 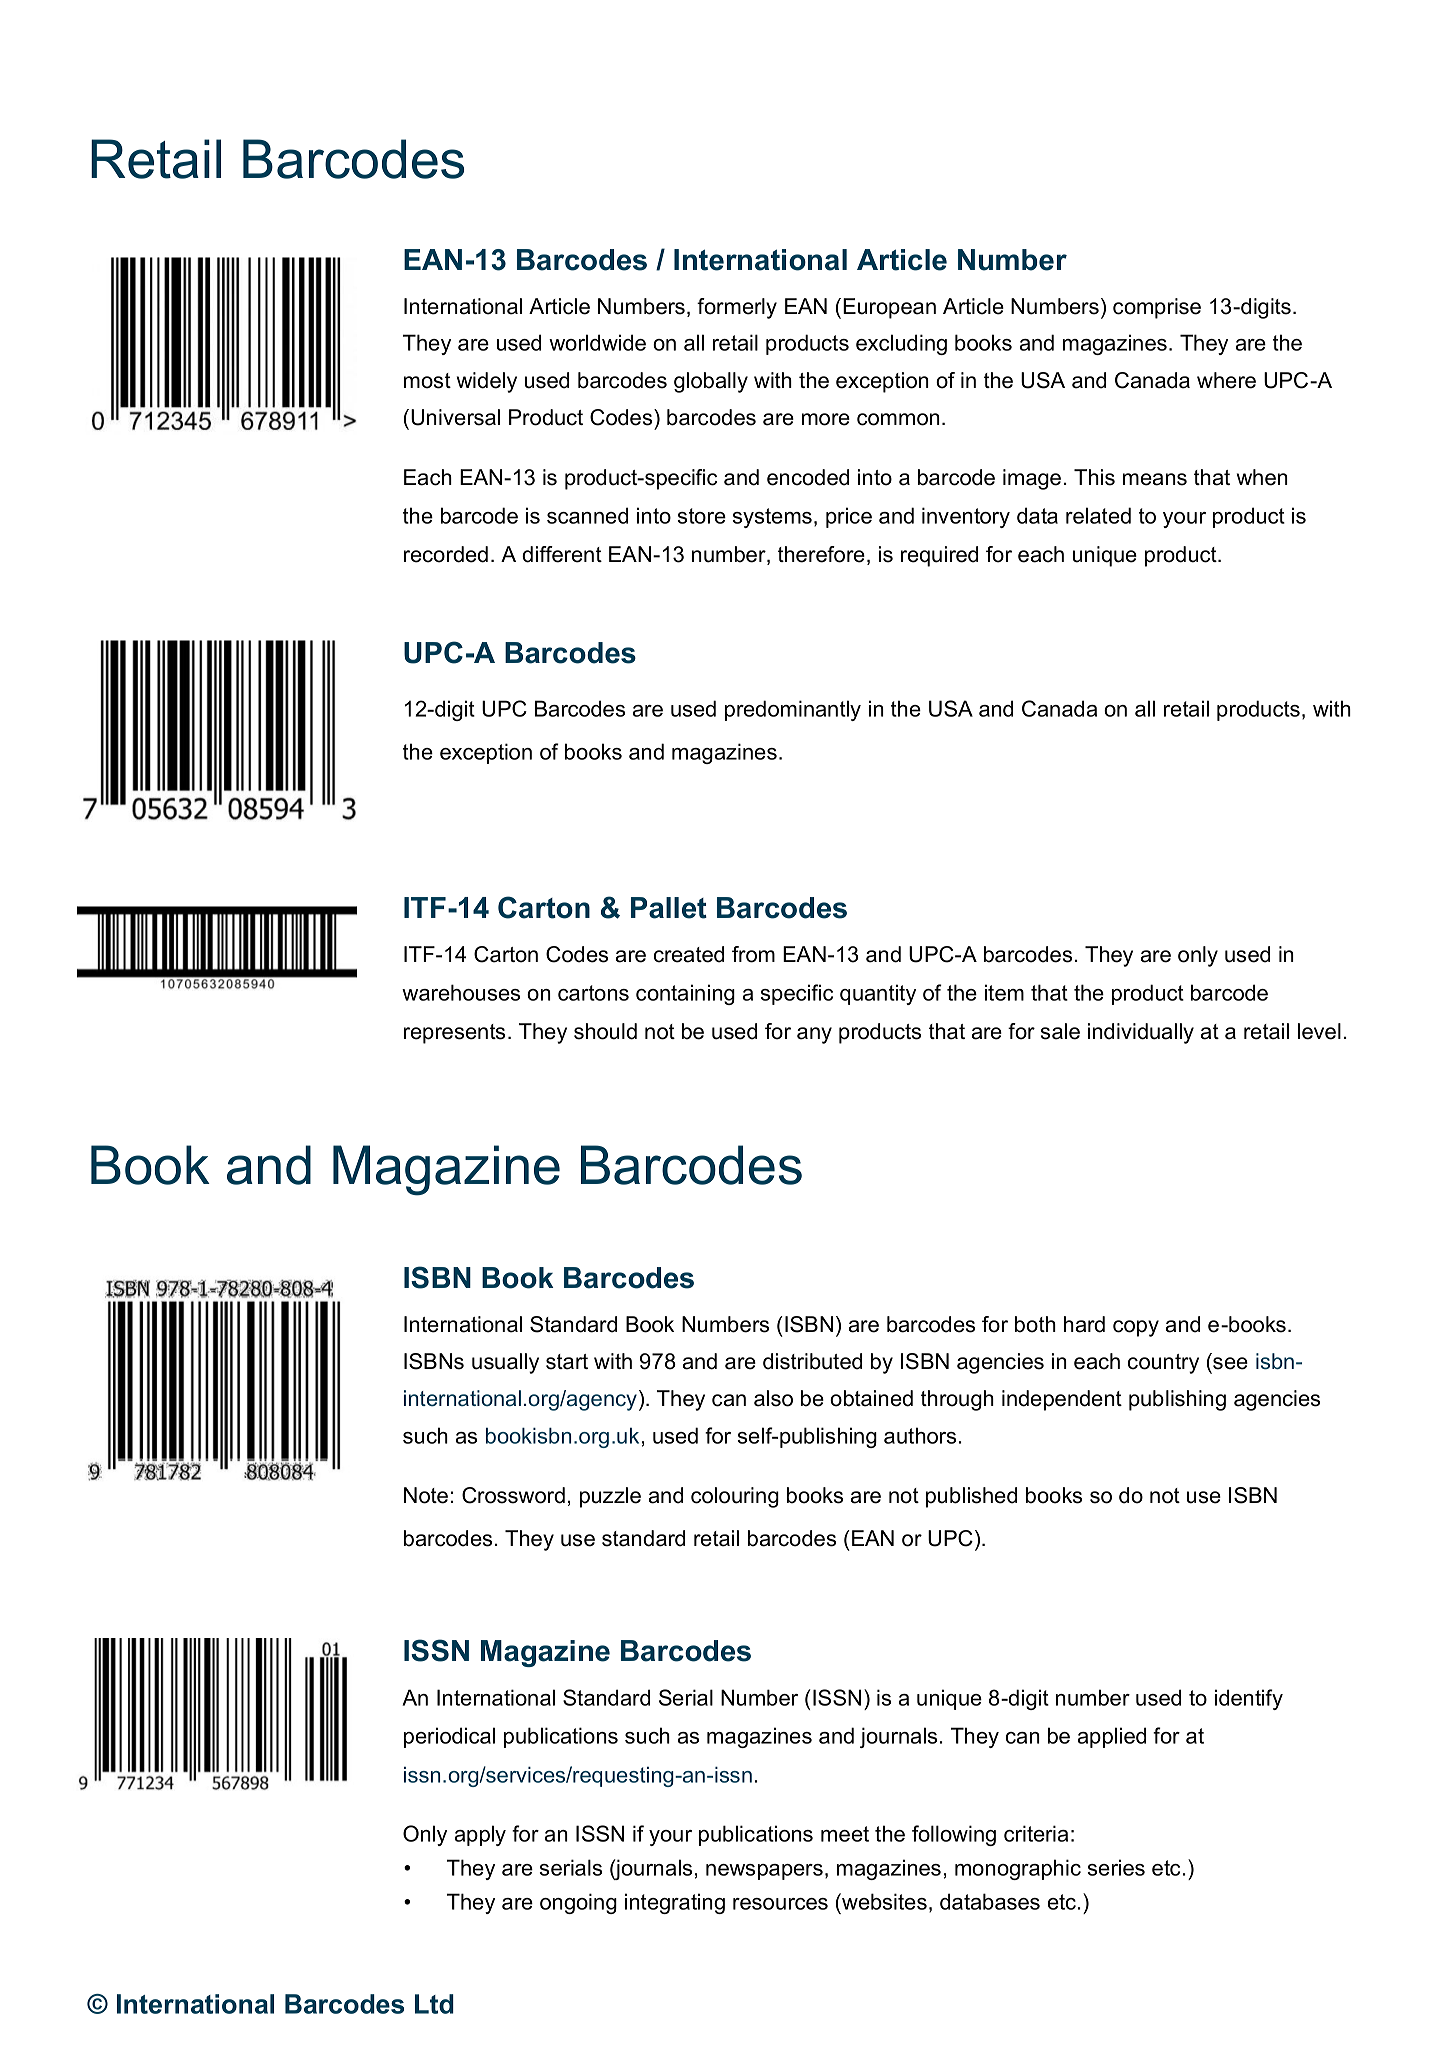 I want to click on widely, so click(x=487, y=382).
